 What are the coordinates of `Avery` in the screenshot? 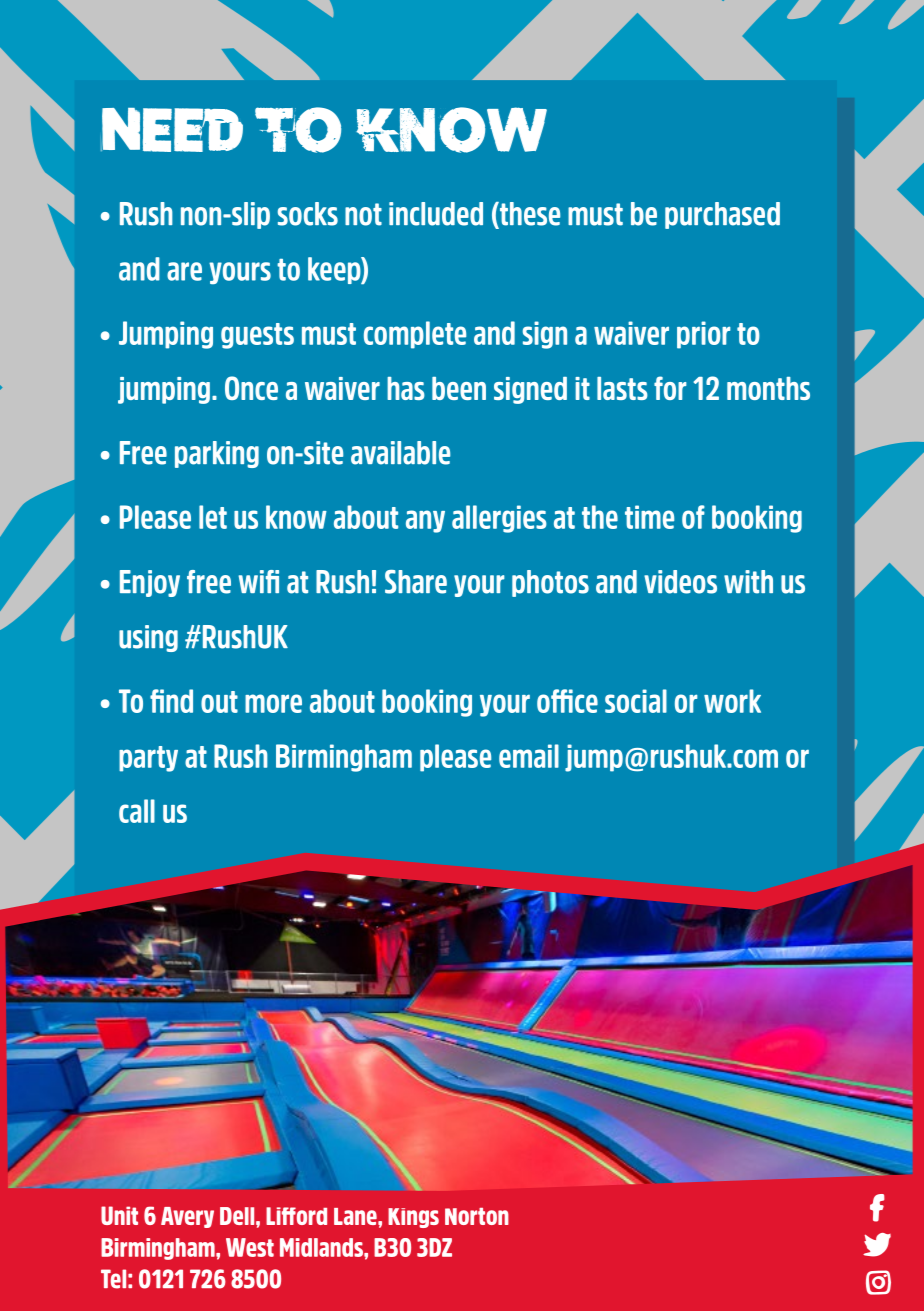 It's located at (187, 1217).
